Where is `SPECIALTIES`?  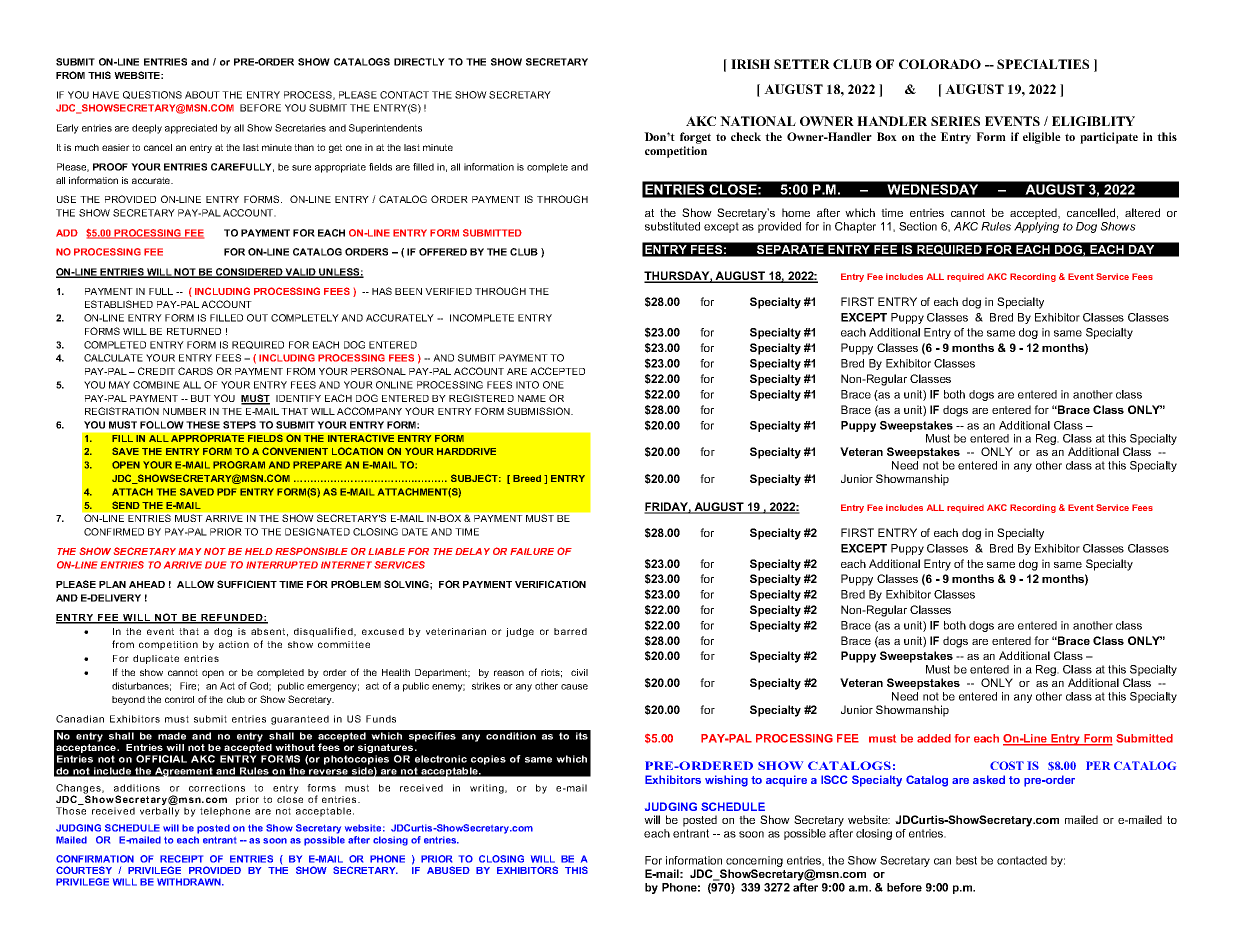 SPECIALTIES is located at coordinates (1043, 64).
